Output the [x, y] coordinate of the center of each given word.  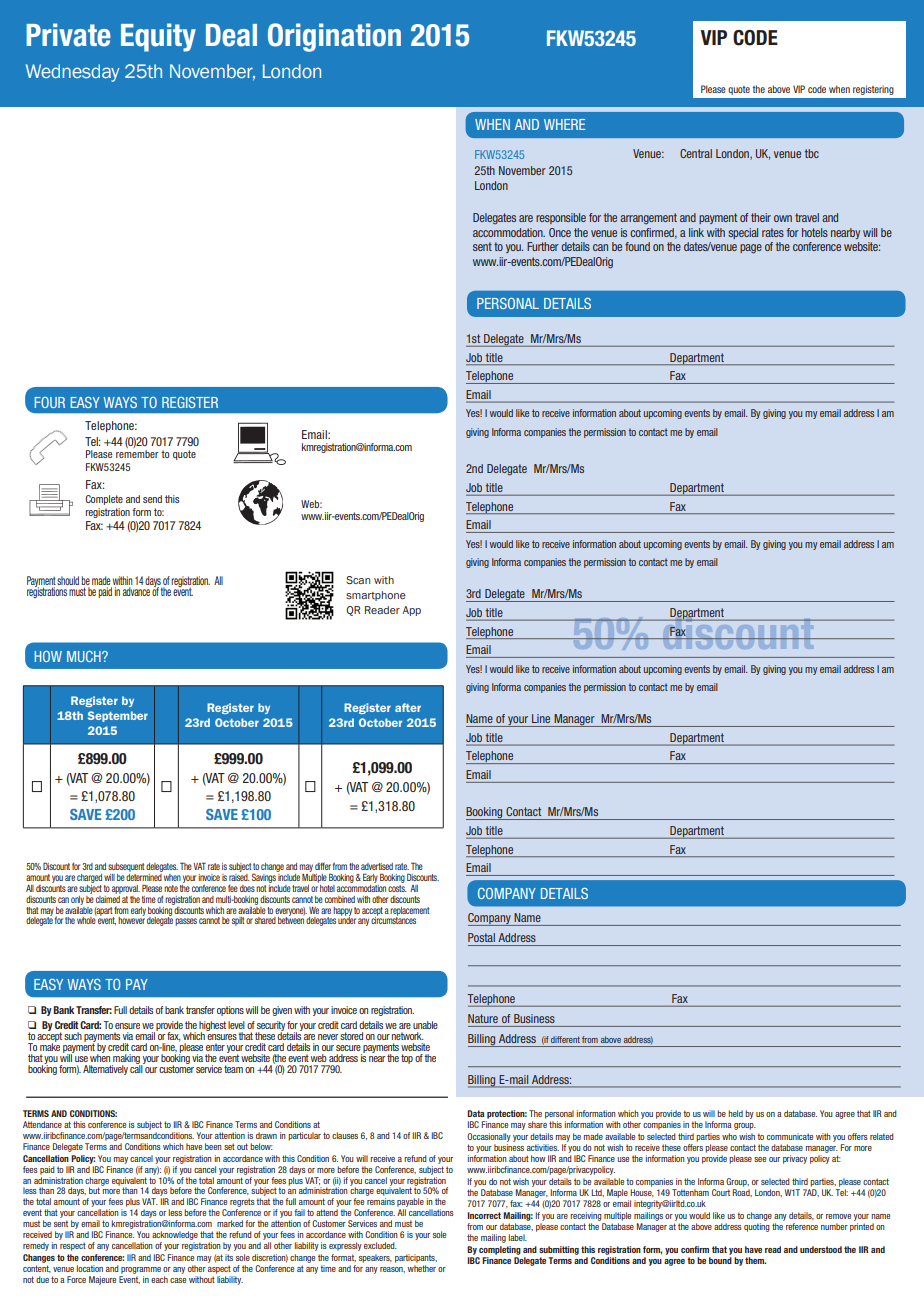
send [152, 499]
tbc [812, 153]
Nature [483, 1018]
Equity [158, 37]
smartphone [376, 596]
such [73, 1036]
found [637, 246]
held [735, 1113]
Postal [481, 937]
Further [543, 246]
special [743, 233]
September [118, 716]
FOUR [50, 402]
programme [141, 1270]
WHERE [564, 124]
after [408, 707]
